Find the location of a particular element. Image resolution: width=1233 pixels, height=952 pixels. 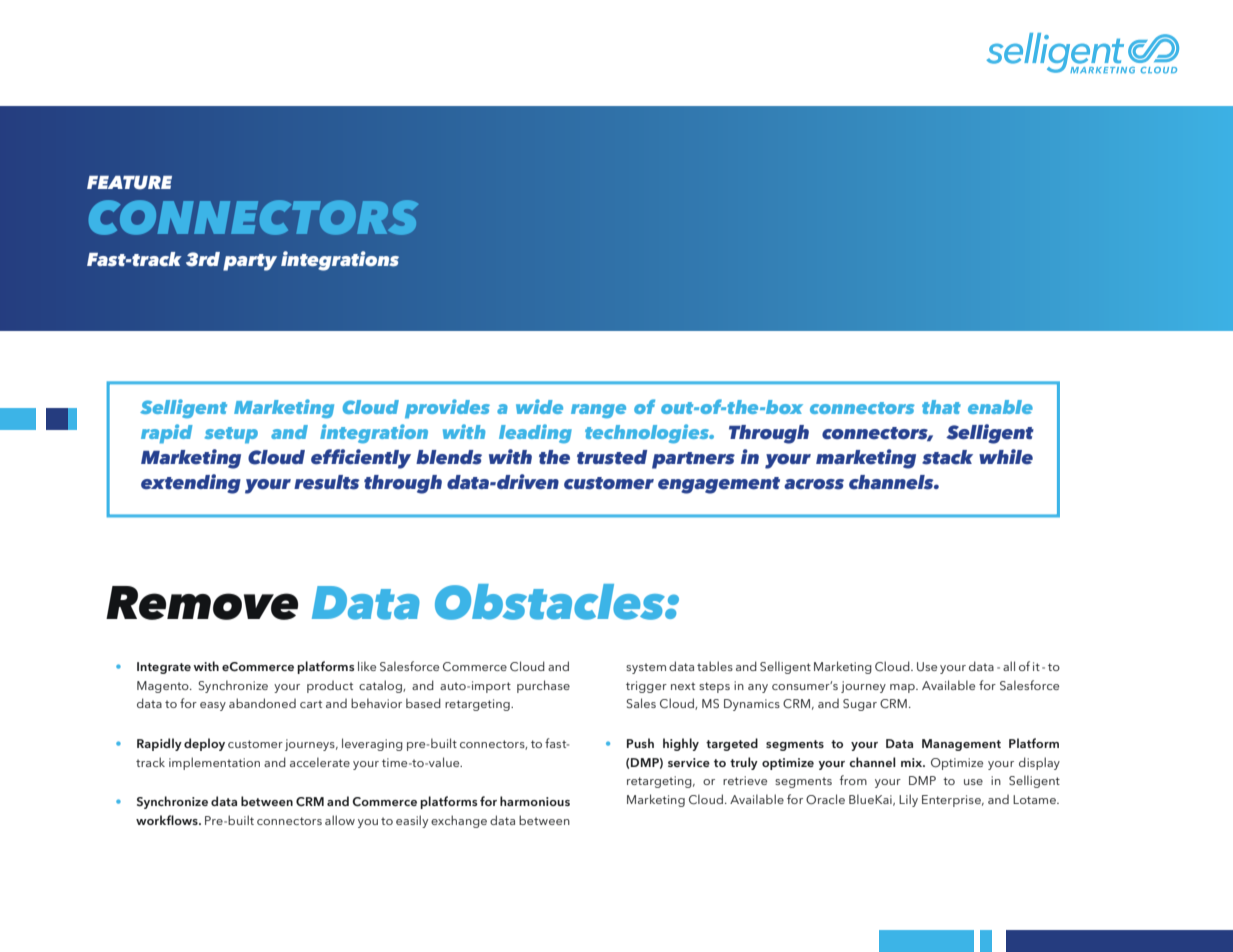

setup is located at coordinates (231, 435).
